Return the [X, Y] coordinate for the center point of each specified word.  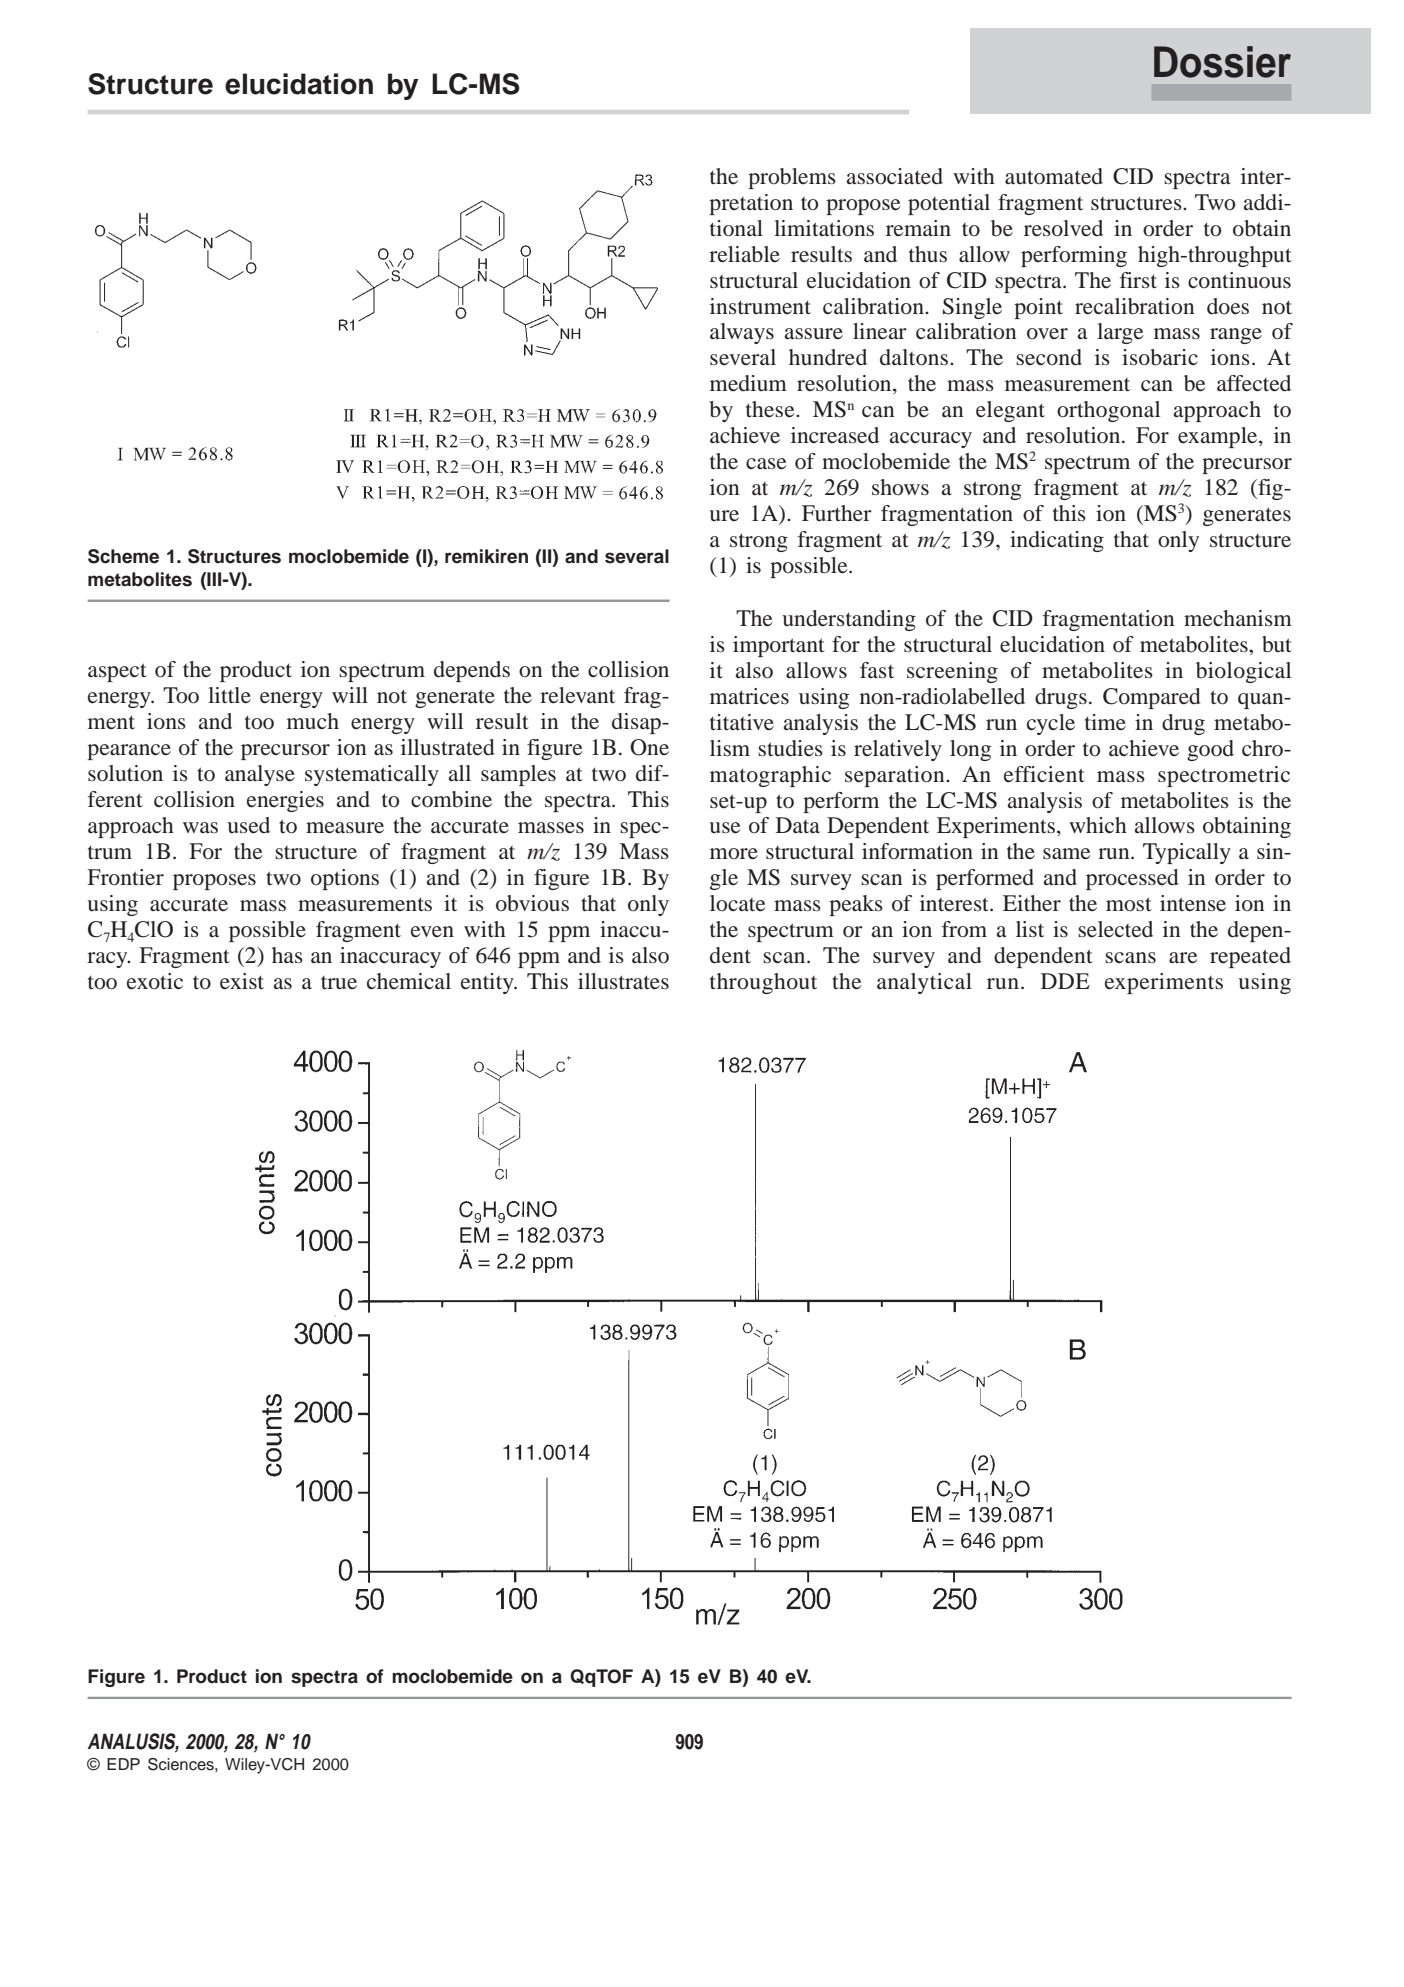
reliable [744, 254]
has [287, 955]
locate [737, 903]
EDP [123, 1764]
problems [792, 178]
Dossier [1222, 62]
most [1129, 904]
